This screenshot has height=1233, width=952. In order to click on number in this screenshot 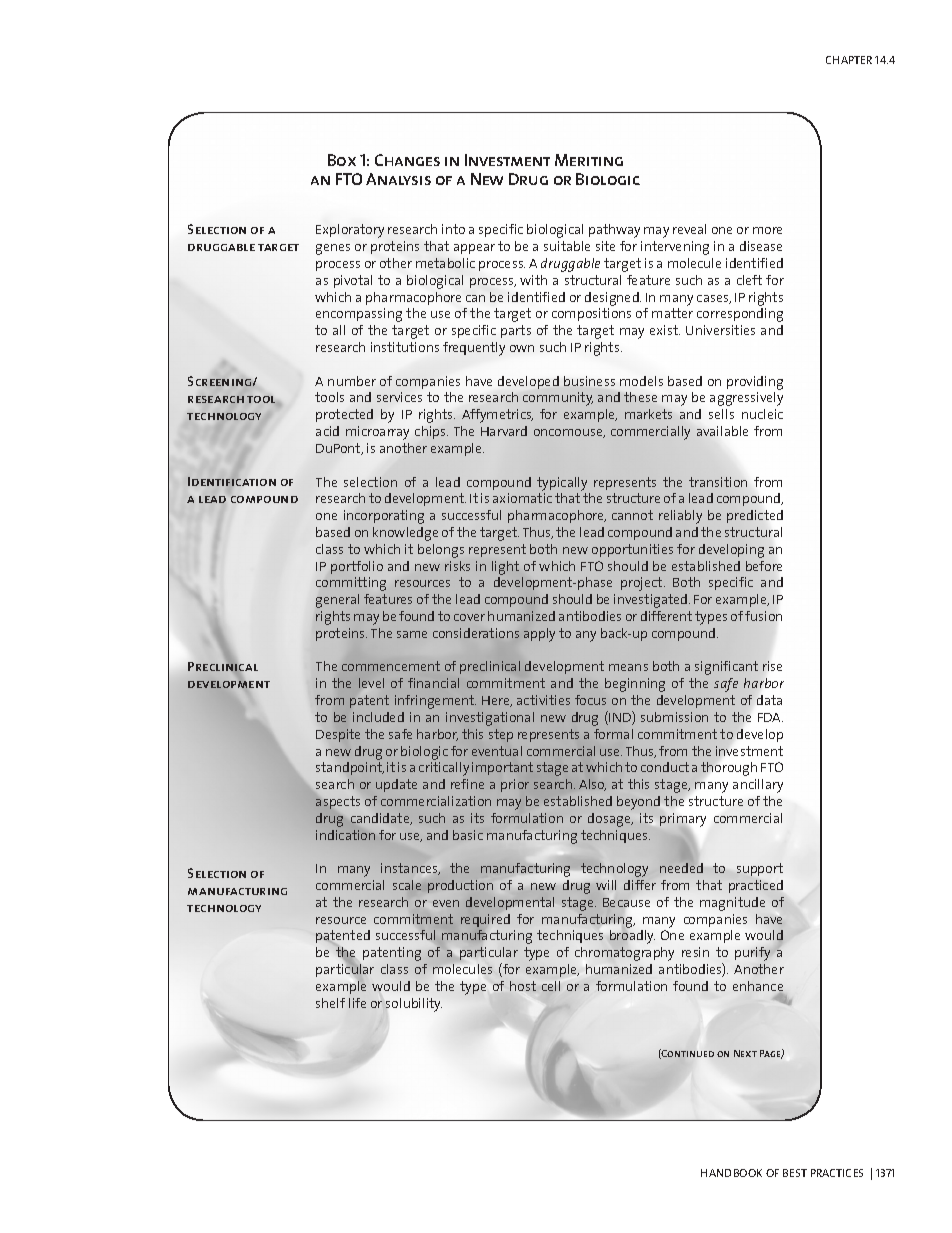, I will do `click(352, 381)`.
